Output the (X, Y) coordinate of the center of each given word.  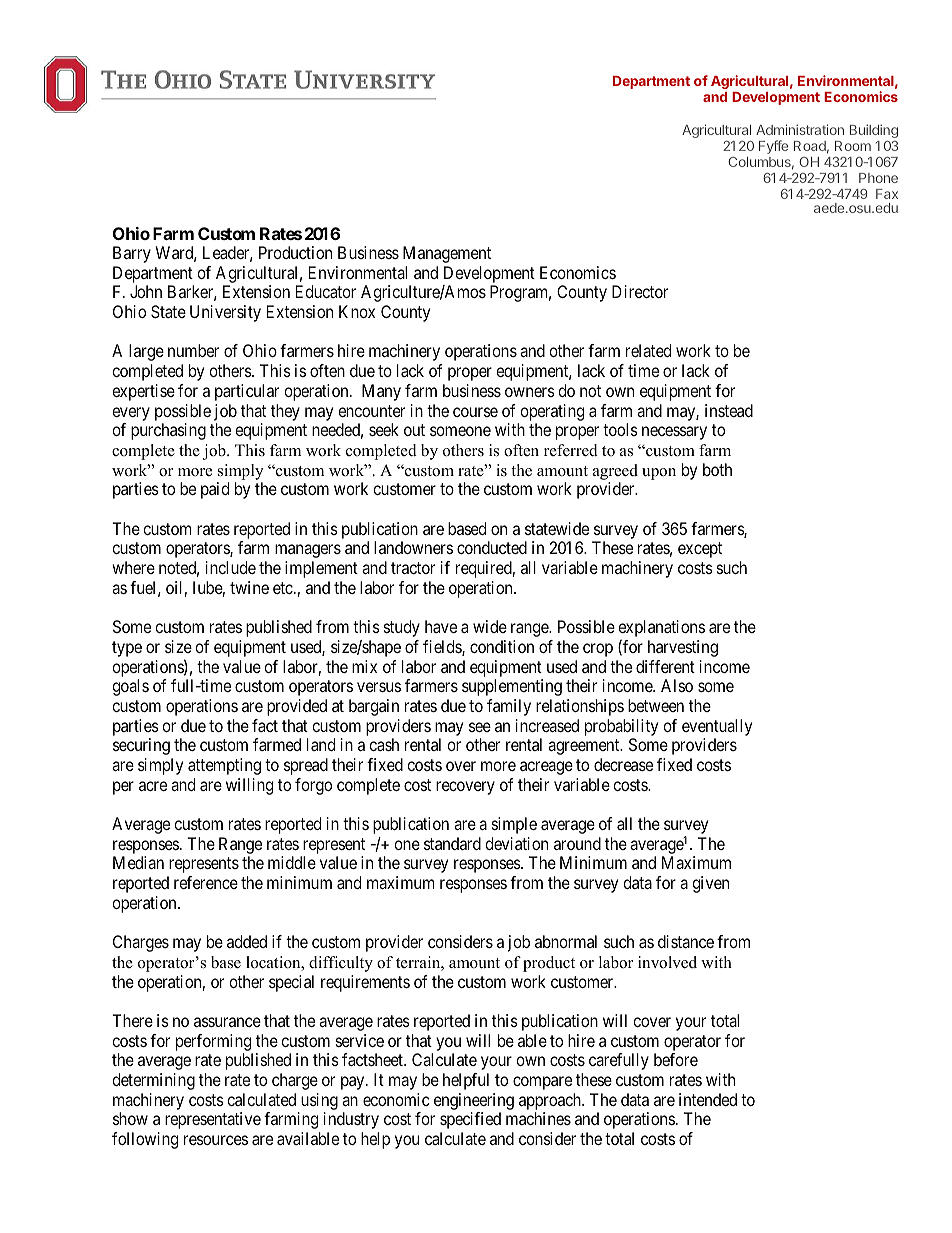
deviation (516, 843)
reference (206, 882)
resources (216, 1140)
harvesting (683, 648)
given (710, 884)
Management (447, 254)
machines (538, 1118)
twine (249, 587)
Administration (800, 129)
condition (502, 646)
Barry (132, 254)
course (475, 412)
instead (729, 410)
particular (247, 392)
